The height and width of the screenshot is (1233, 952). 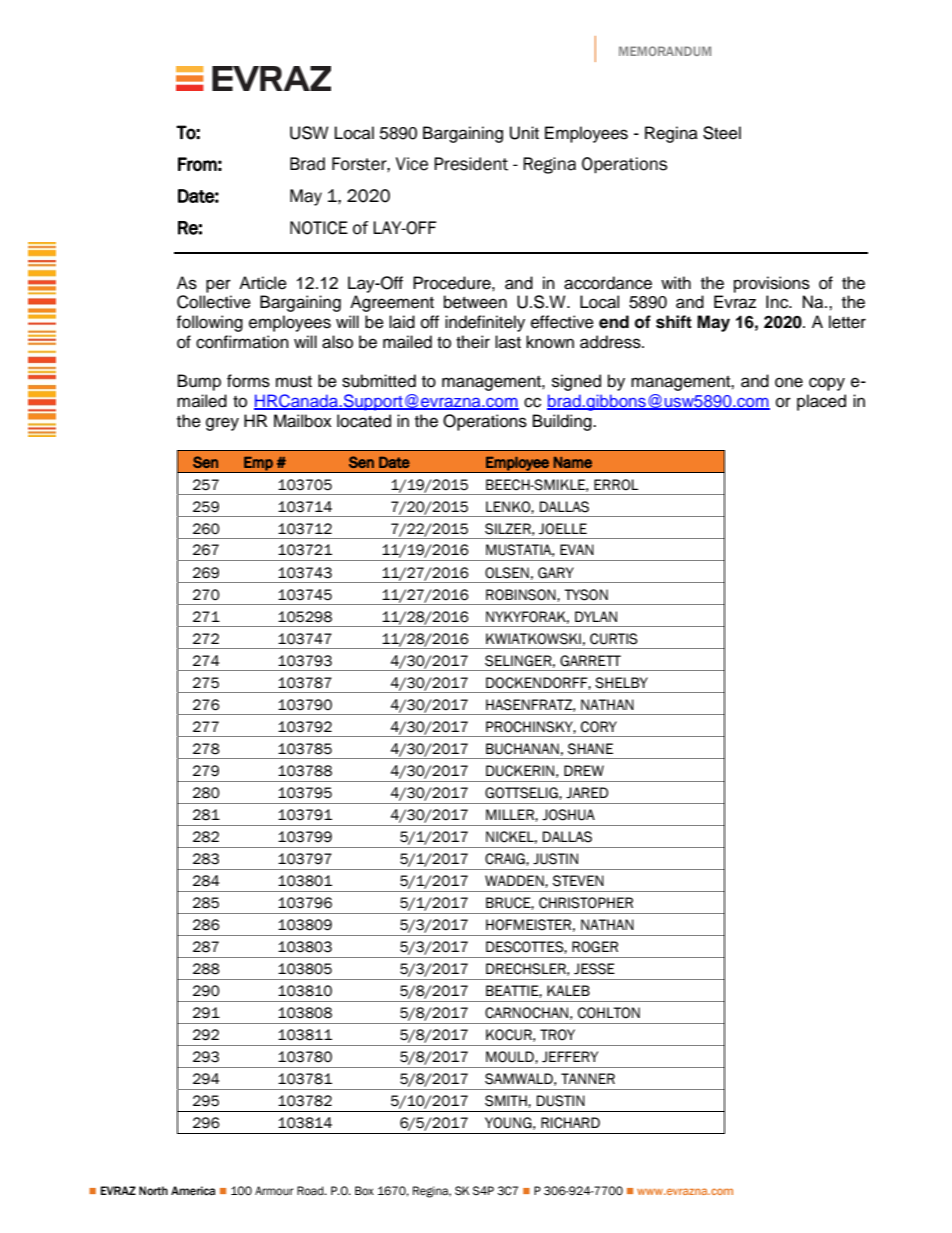 What do you see at coordinates (242, 342) in the screenshot?
I see `confirmation` at bounding box center [242, 342].
